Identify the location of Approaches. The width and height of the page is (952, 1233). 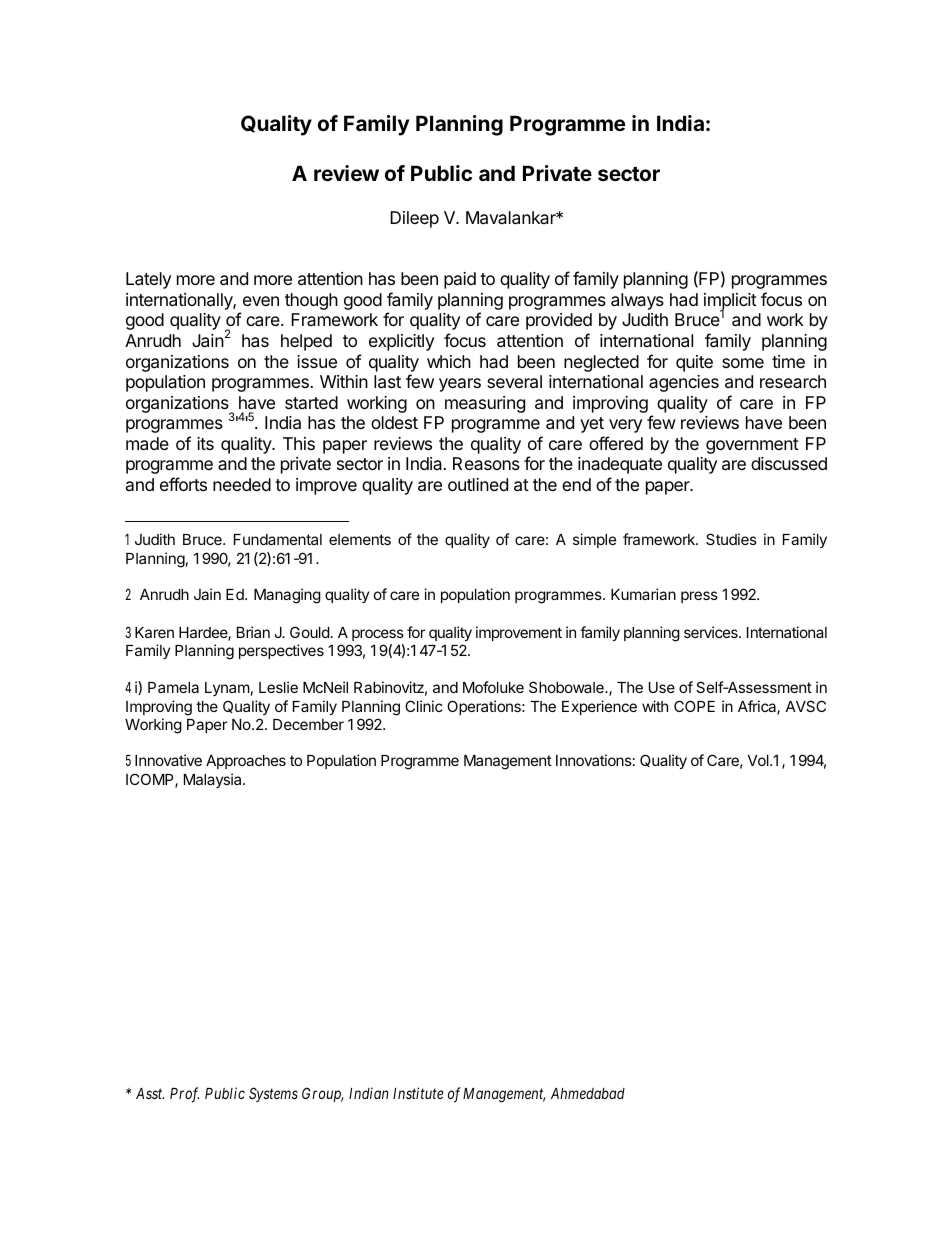
(246, 762).
